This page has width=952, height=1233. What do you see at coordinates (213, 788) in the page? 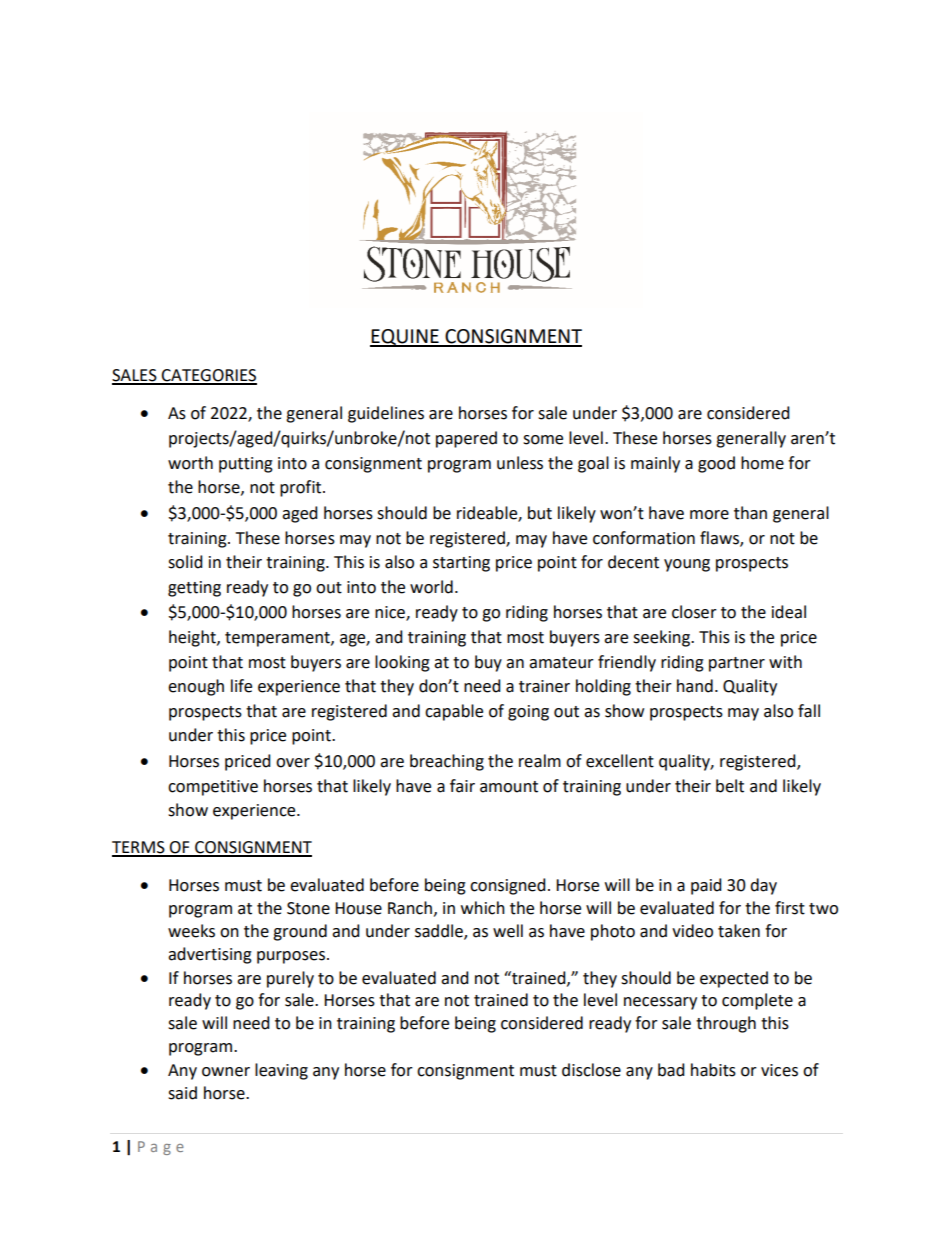
I see `competitive` at bounding box center [213, 788].
